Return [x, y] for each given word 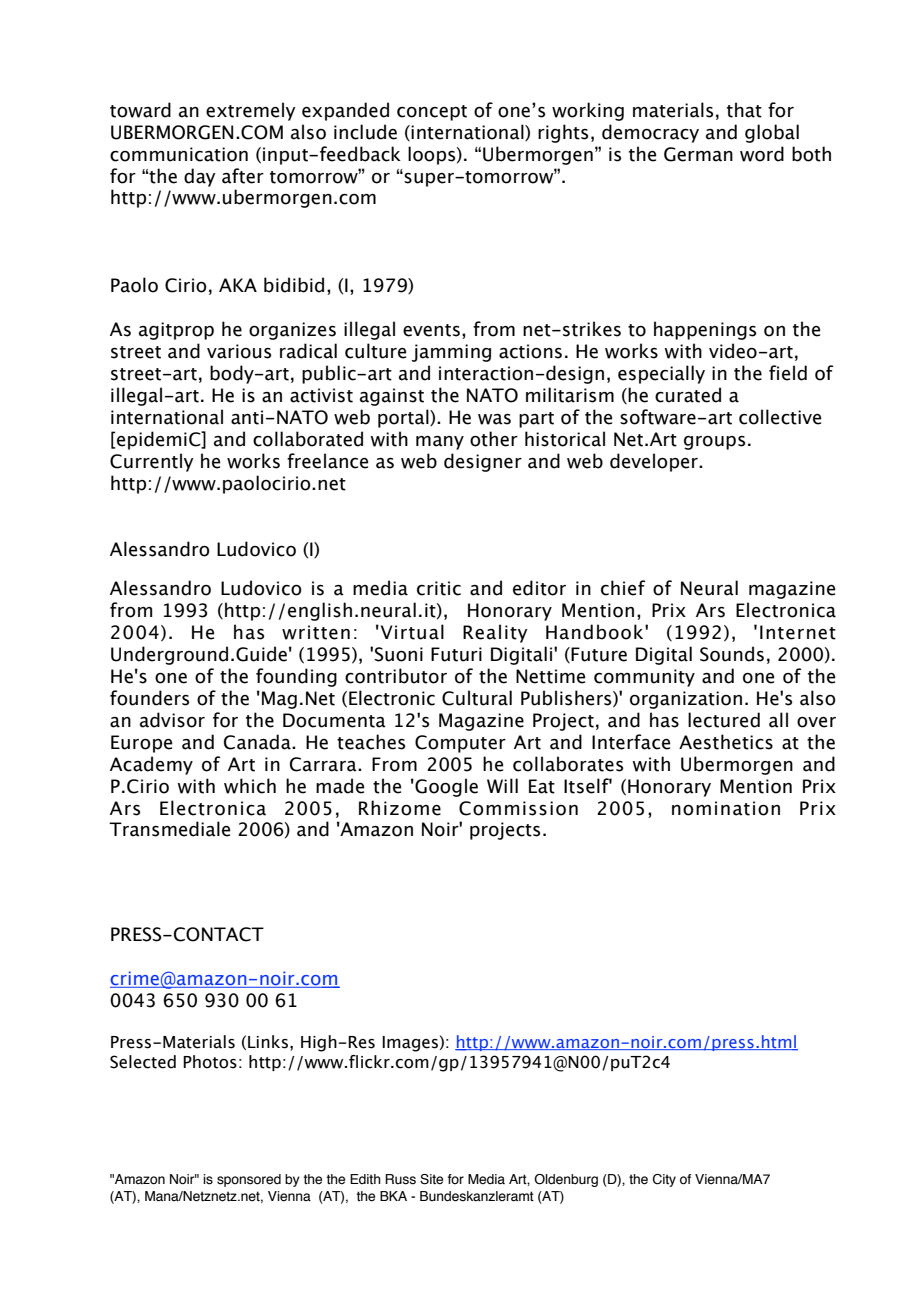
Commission [518, 808]
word [762, 154]
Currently [152, 462]
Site [431, 1179]
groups [714, 443]
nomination [726, 808]
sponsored [249, 1180]
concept [432, 113]
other [494, 439]
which [250, 786]
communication [179, 154]
